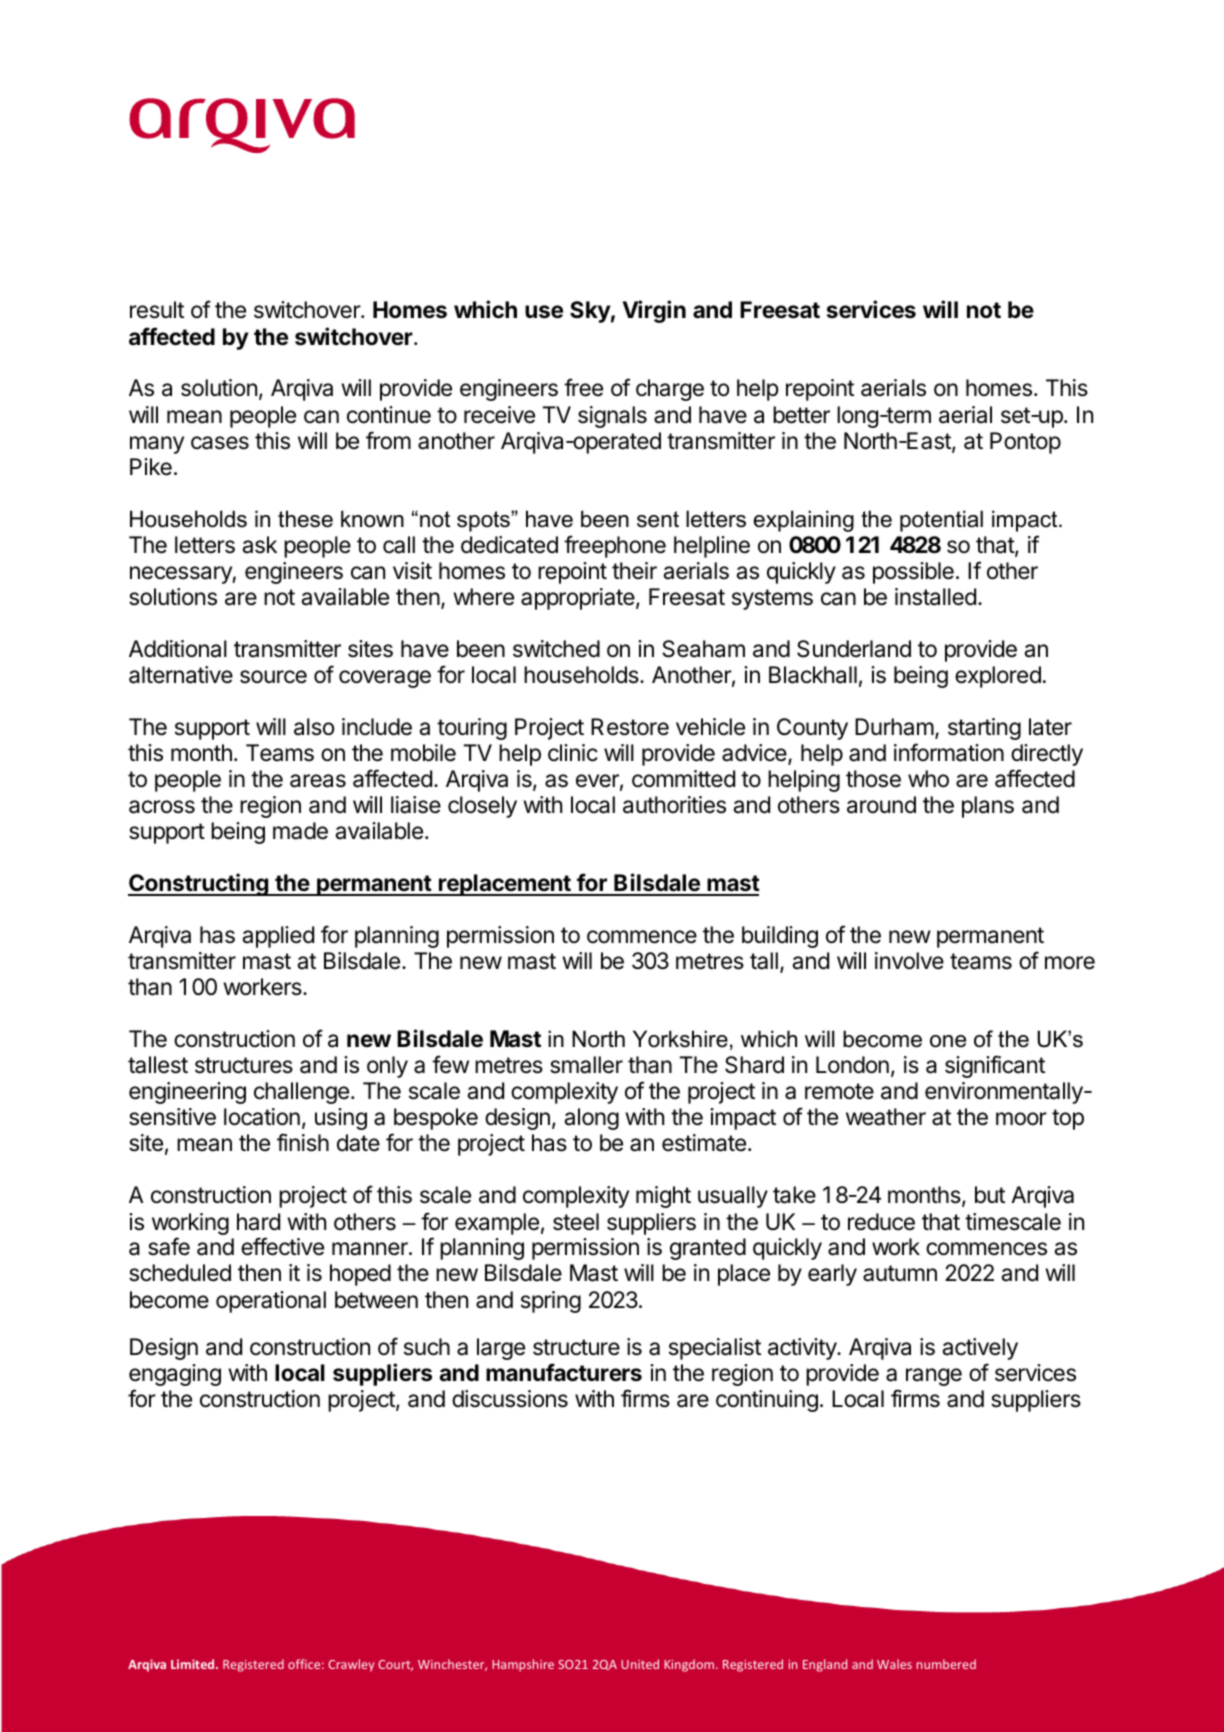 The height and width of the screenshot is (1732, 1224). Describe the element at coordinates (551, 1302) in the screenshot. I see `spring` at that location.
